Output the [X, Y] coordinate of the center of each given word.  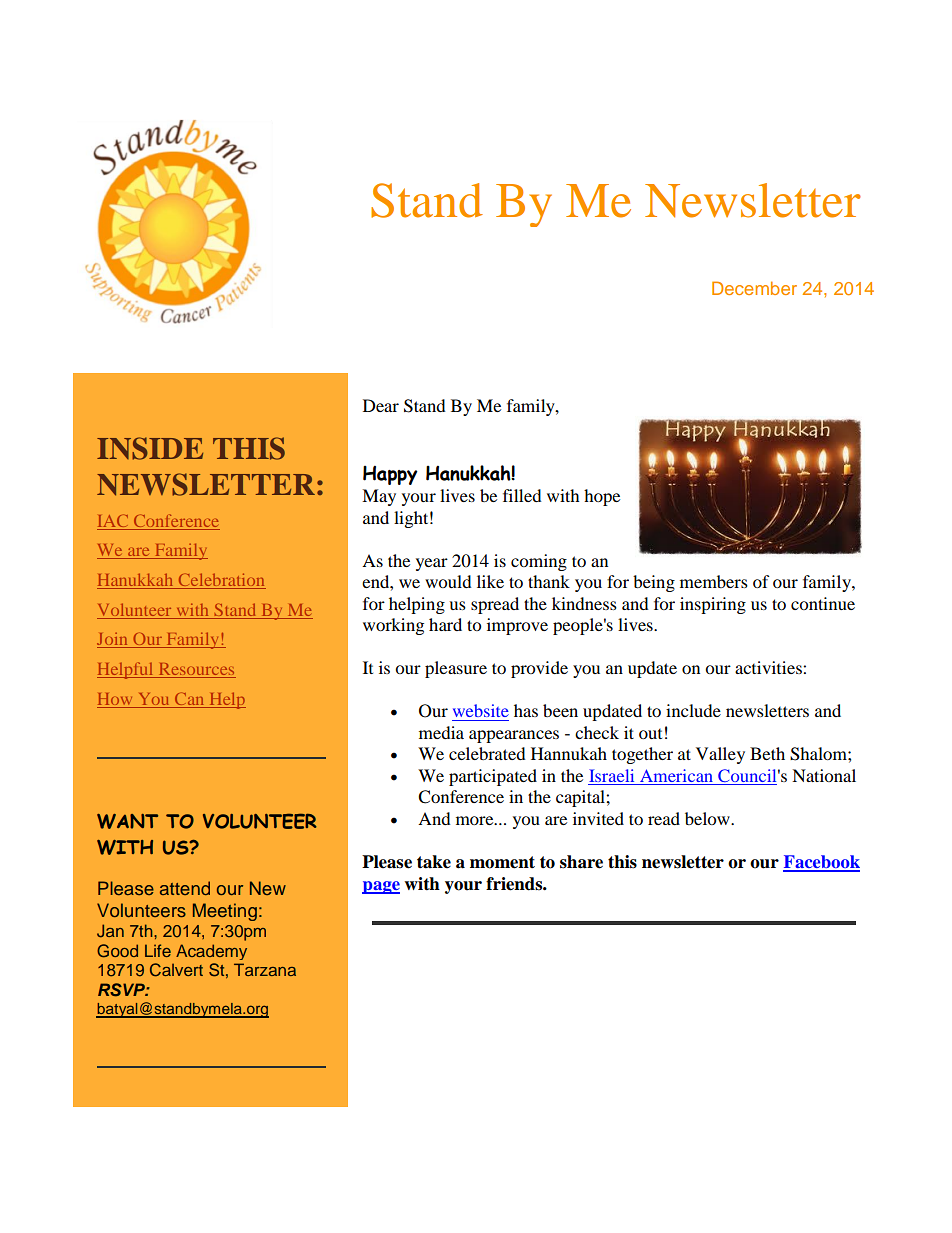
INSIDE [150, 448]
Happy [390, 475]
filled [522, 495]
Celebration [221, 581]
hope [602, 497]
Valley [720, 755]
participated [493, 777]
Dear [381, 405]
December [754, 288]
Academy [211, 952]
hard [445, 624]
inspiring [713, 605]
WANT [127, 821]
